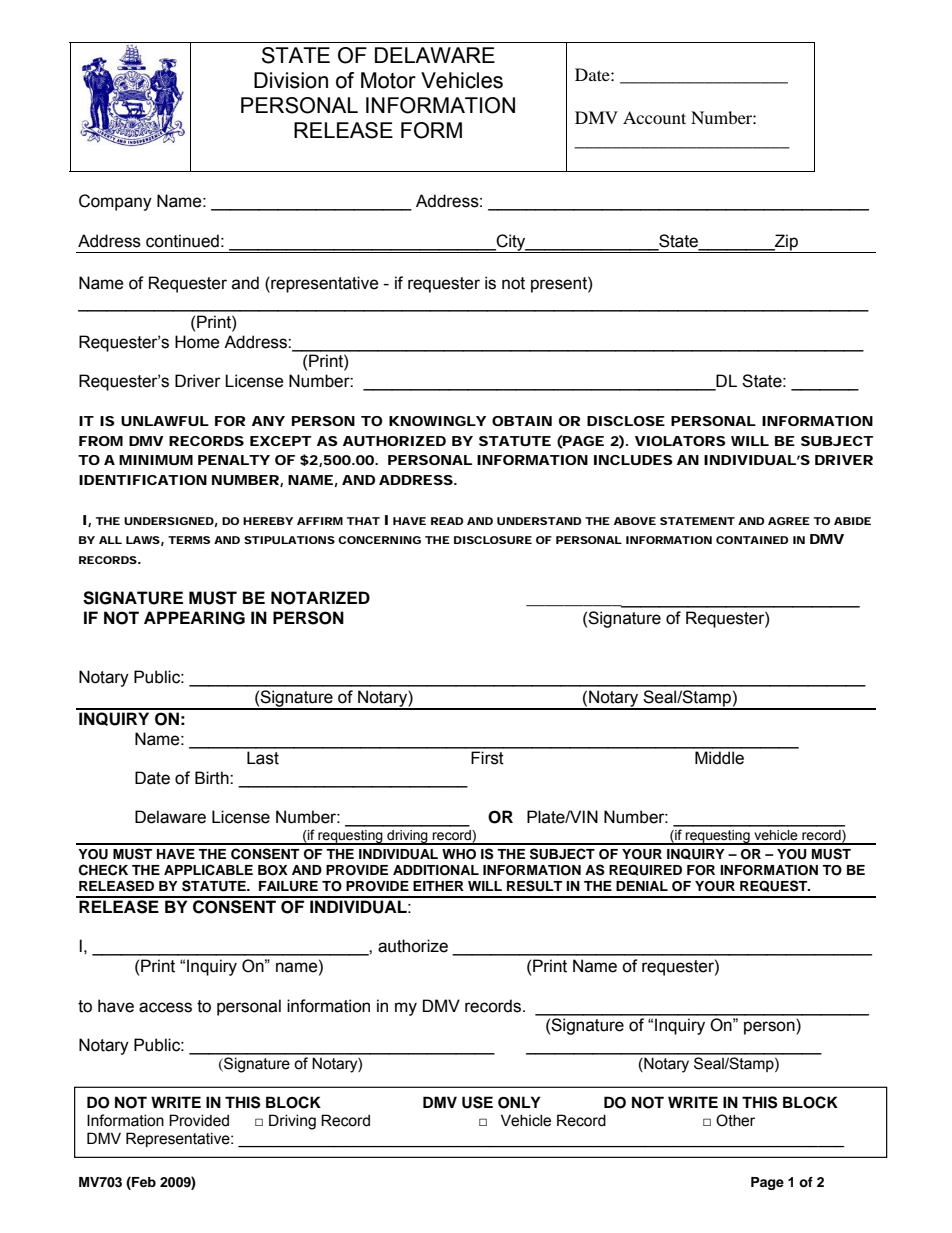 The image size is (952, 1233). I want to click on MINIMUM, so click(156, 460).
